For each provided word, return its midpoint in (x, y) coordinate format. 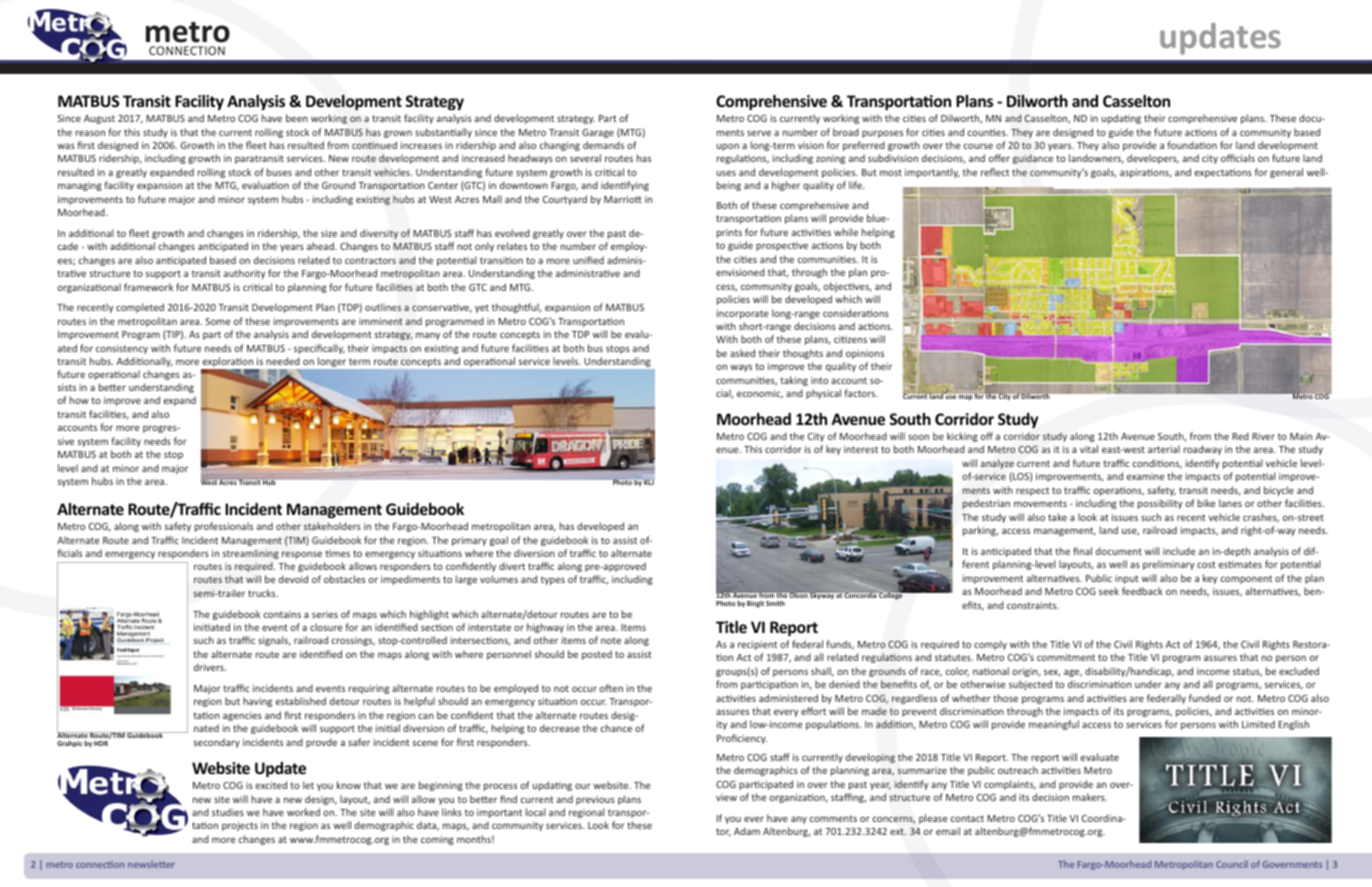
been (297, 118)
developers (1153, 159)
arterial (1164, 449)
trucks (263, 593)
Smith (775, 603)
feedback (1142, 591)
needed (283, 361)
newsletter (151, 864)
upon (728, 147)
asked (742, 353)
